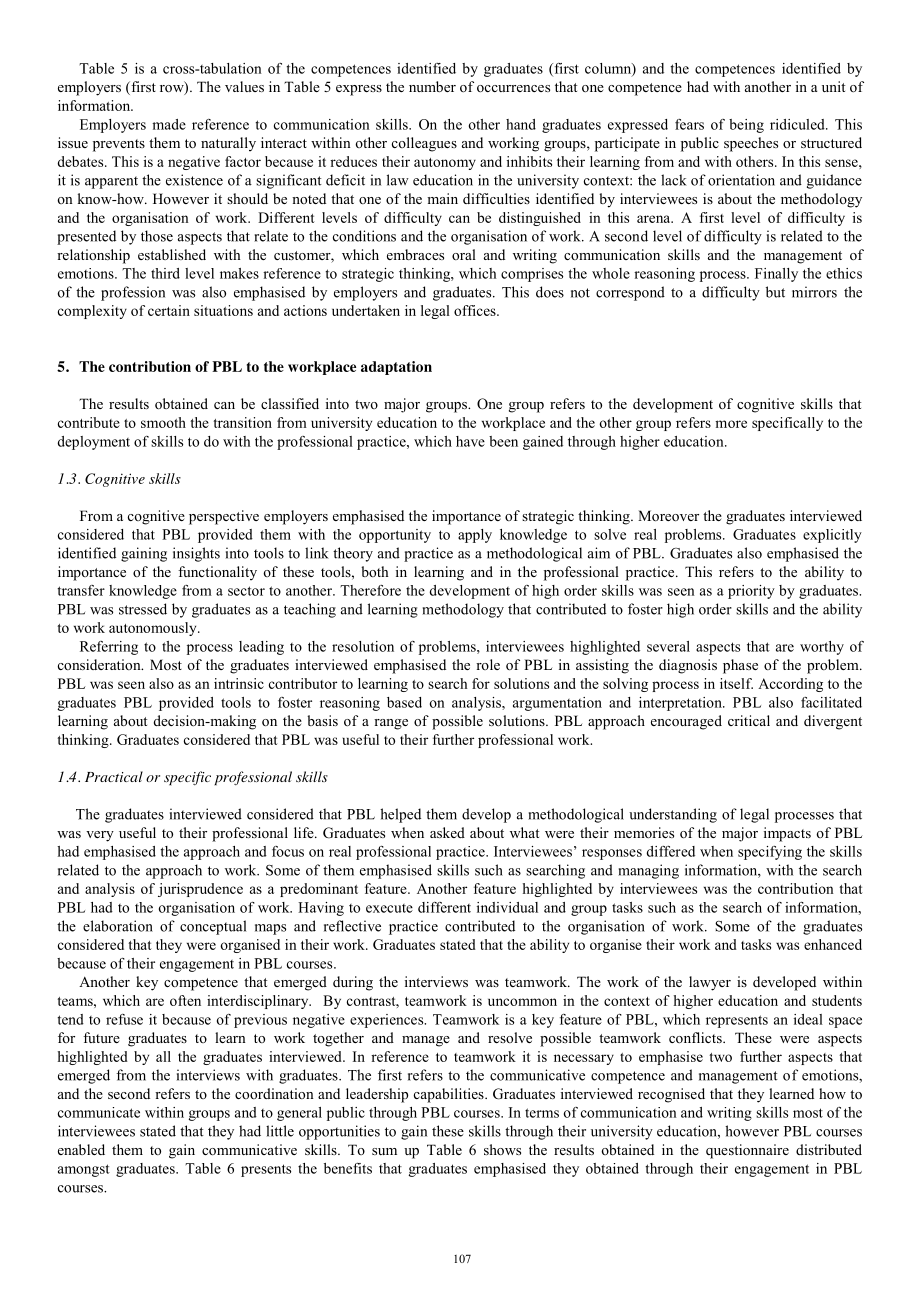 The width and height of the screenshot is (924, 1308). I want to click on priority, so click(751, 592).
